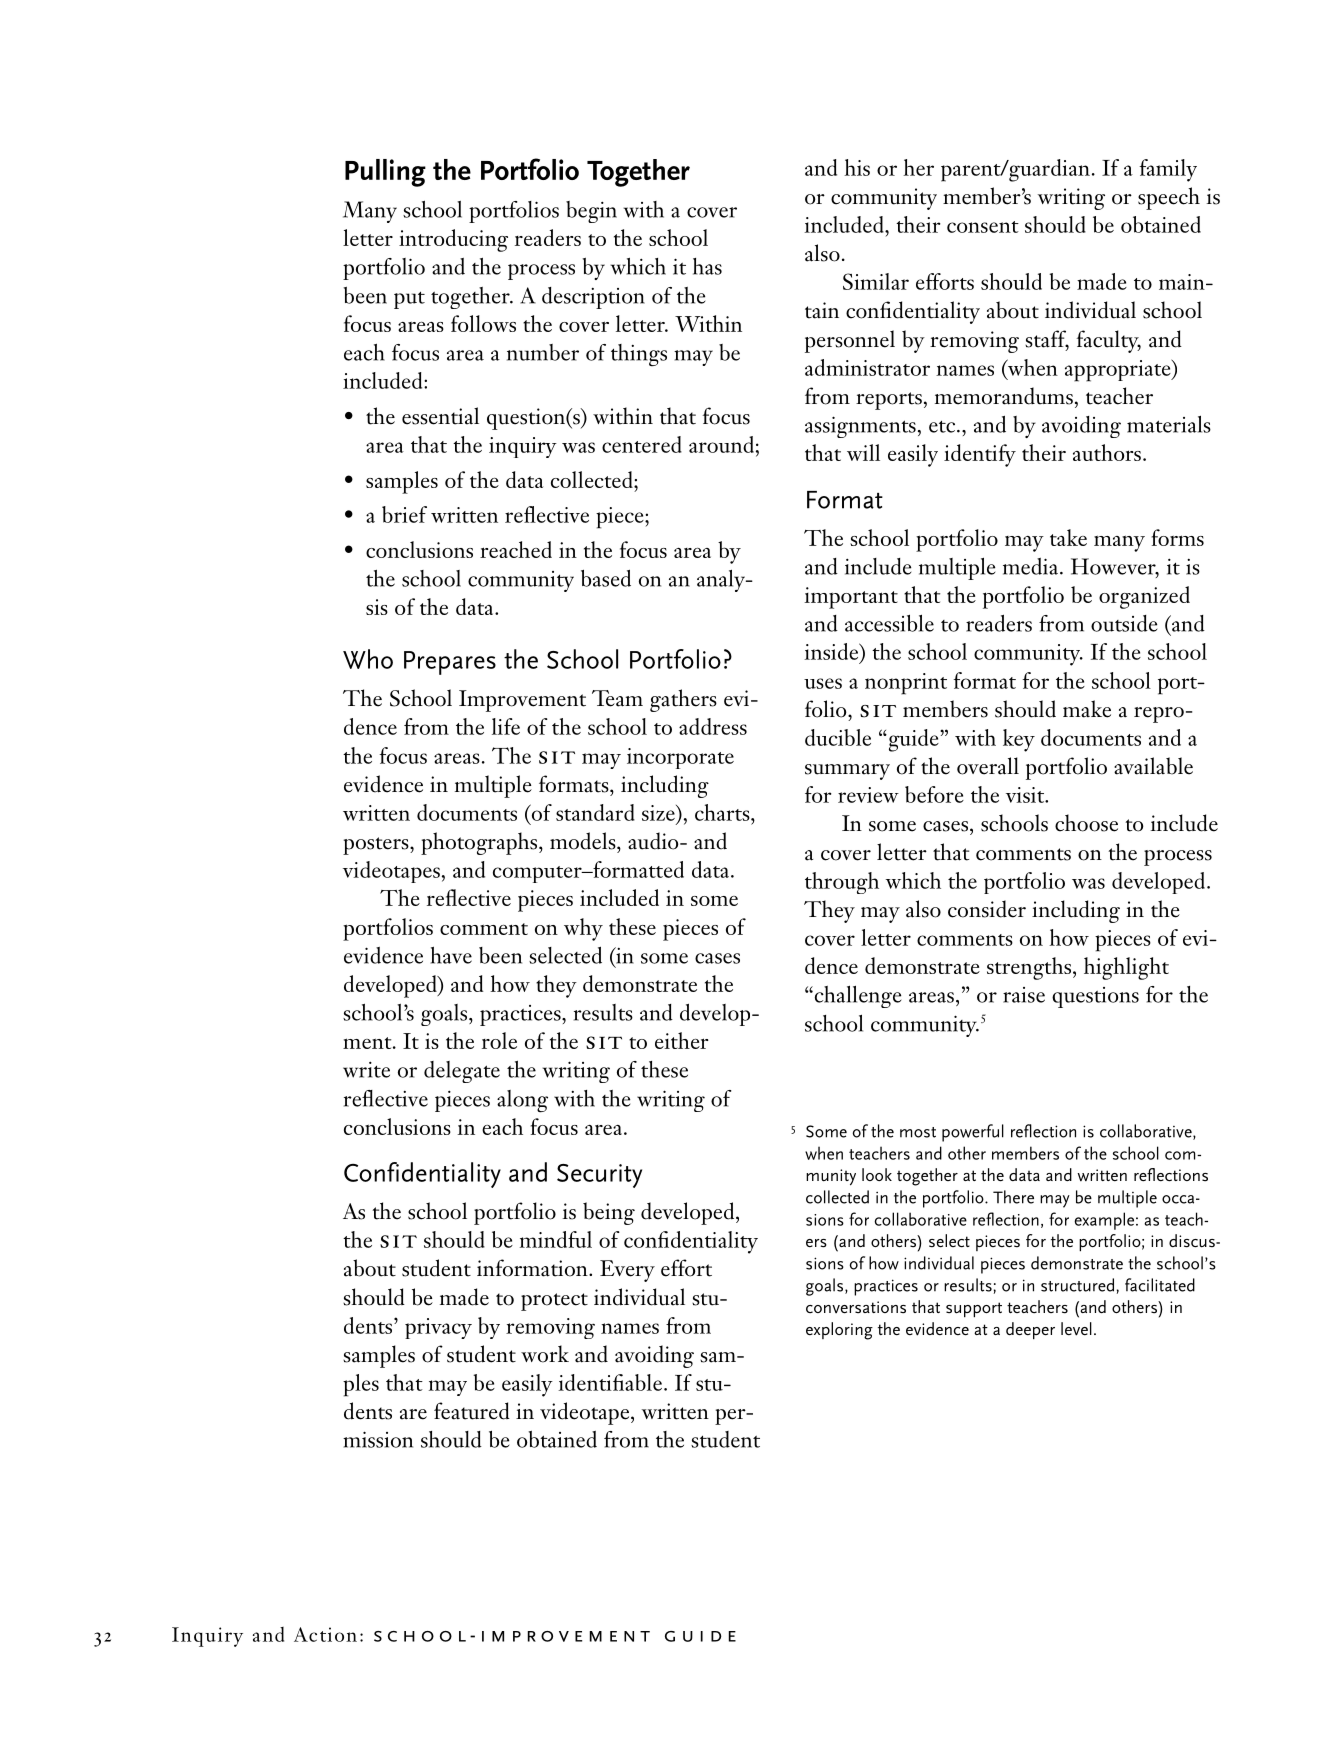 This screenshot has height=1740, width=1344. I want to click on introducing, so click(453, 240).
